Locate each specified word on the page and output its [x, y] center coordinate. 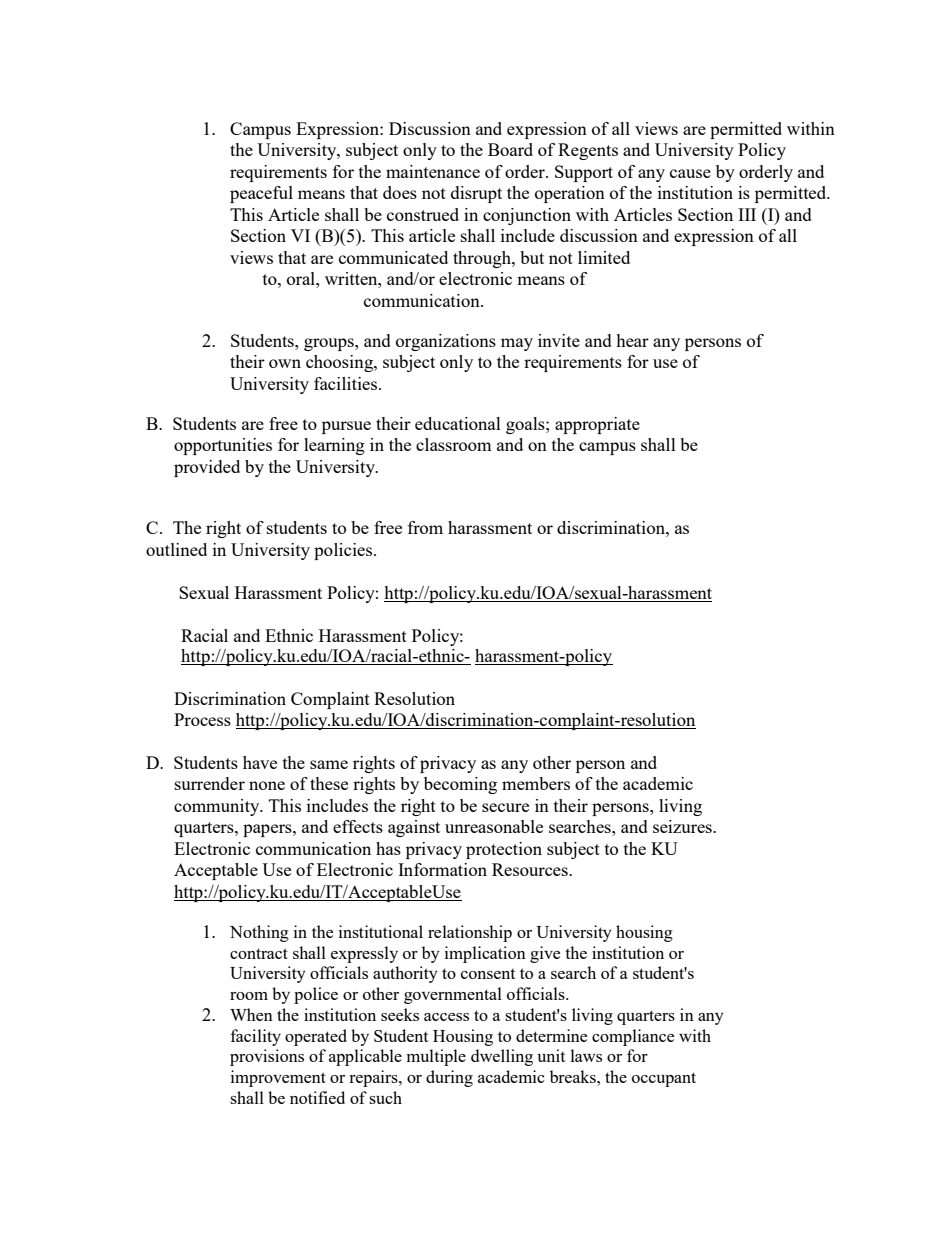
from [425, 527]
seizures [683, 826]
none [267, 785]
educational [458, 423]
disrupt [476, 194]
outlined [176, 549]
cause [690, 173]
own [285, 363]
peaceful [261, 194]
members [536, 783]
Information [442, 869]
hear [632, 340]
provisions [267, 1057]
